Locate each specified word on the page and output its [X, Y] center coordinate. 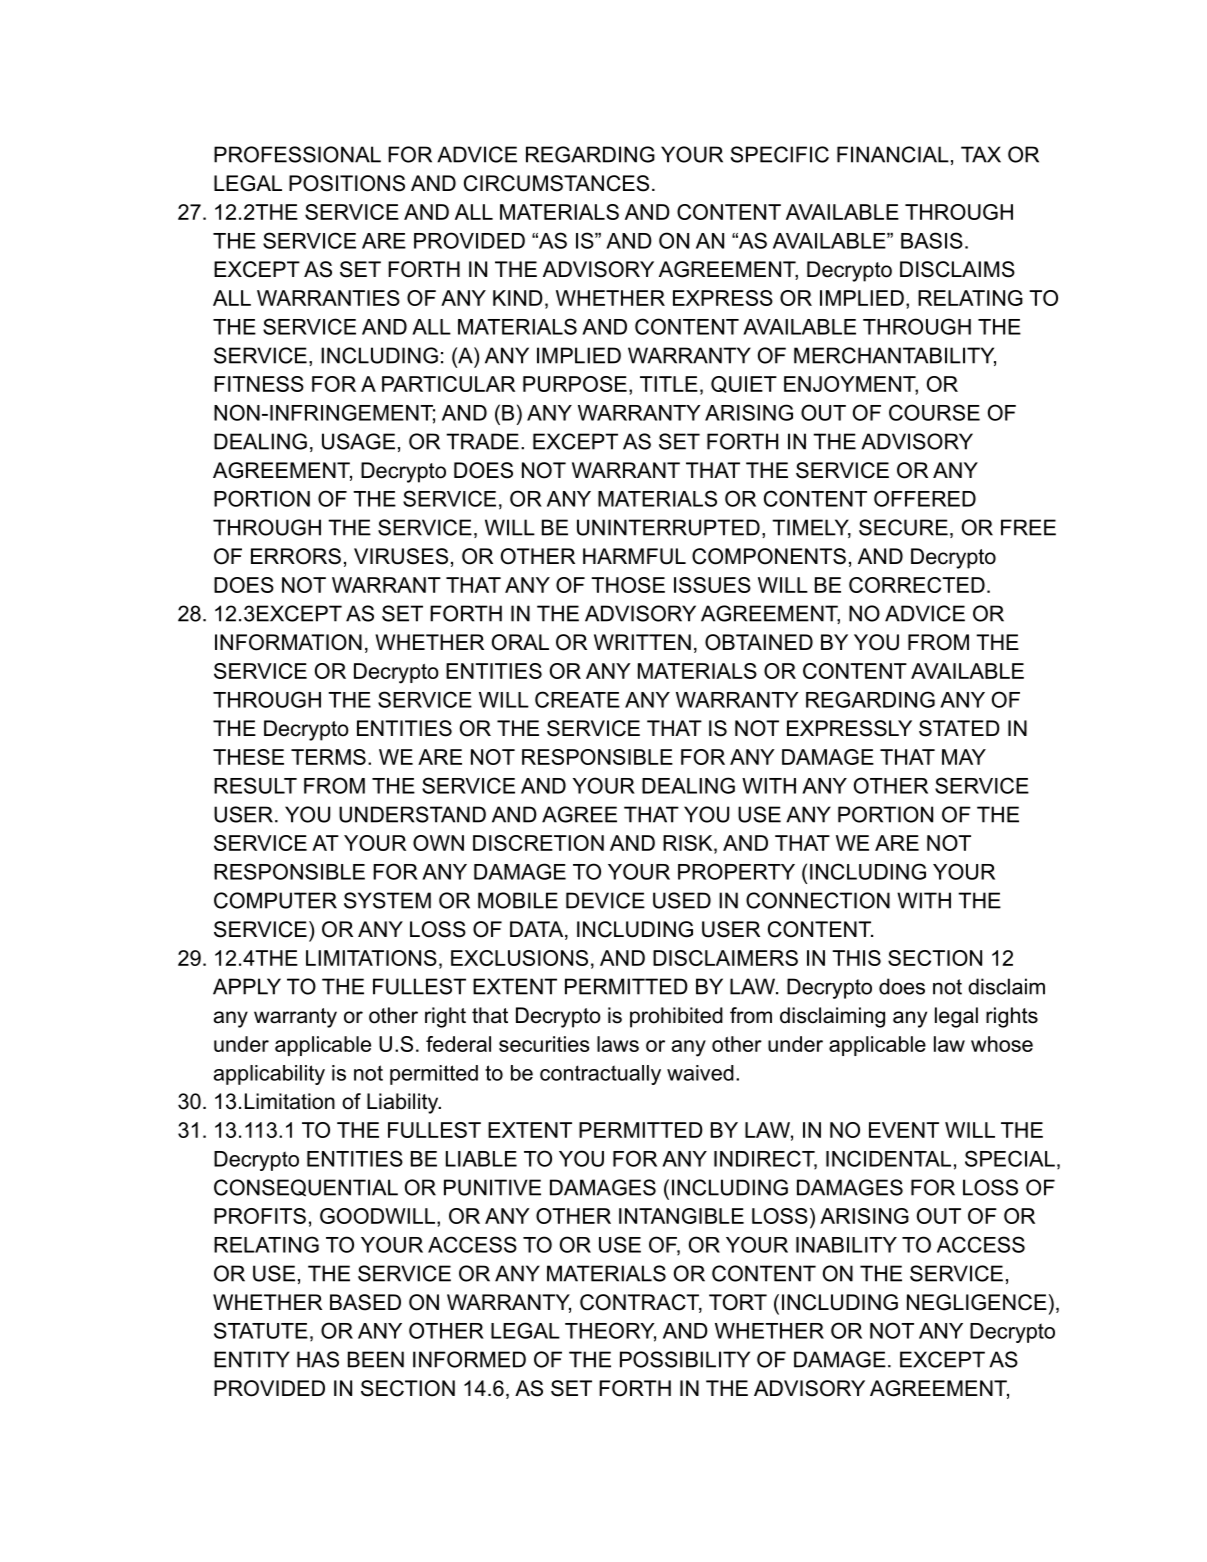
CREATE [577, 699]
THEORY [610, 1331]
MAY [964, 757]
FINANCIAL [893, 154]
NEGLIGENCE [977, 1302]
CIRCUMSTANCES [556, 183]
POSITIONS [347, 183]
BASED [365, 1302]
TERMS [328, 757]
